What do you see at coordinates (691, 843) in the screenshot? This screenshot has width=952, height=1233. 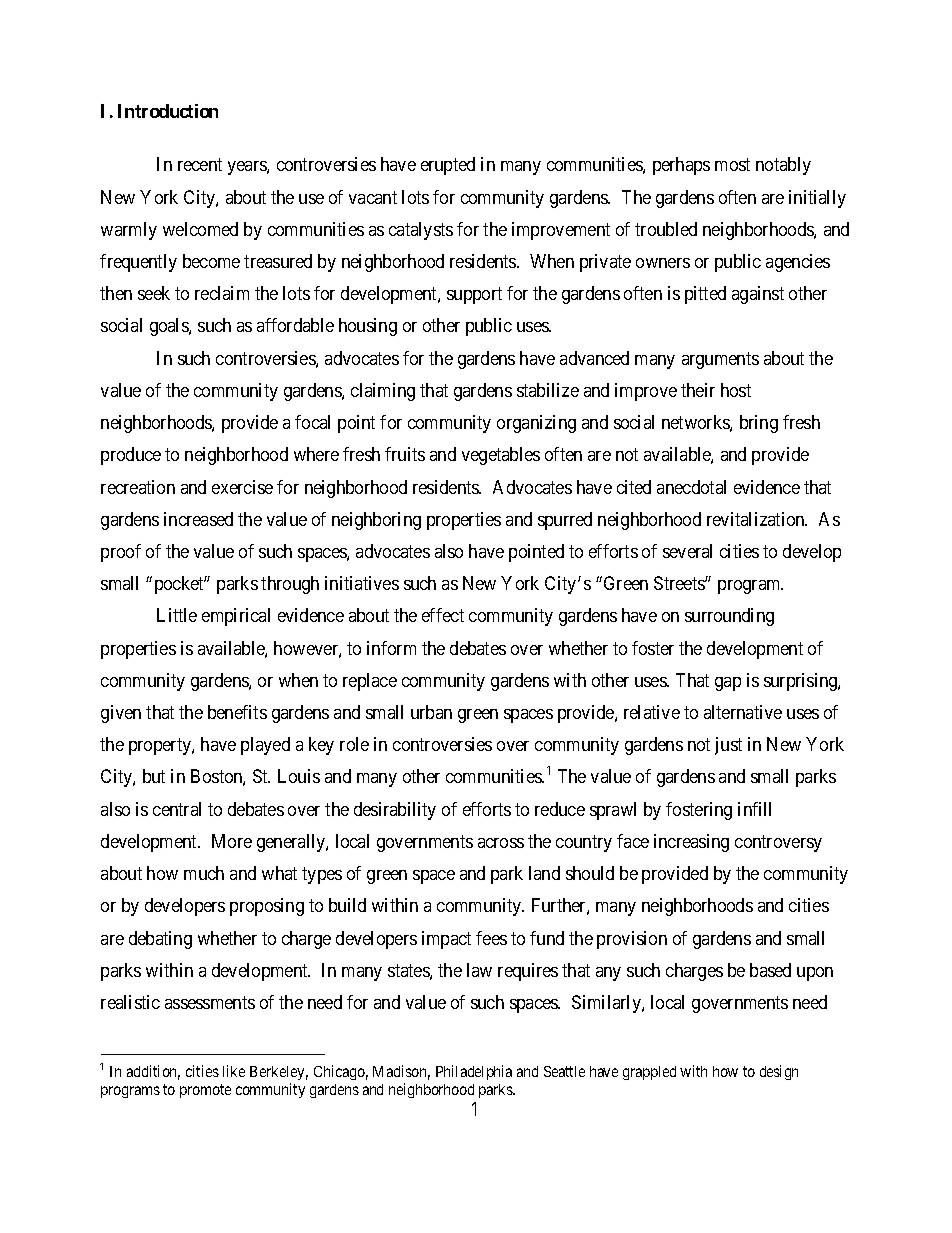 I see `increasing` at bounding box center [691, 843].
